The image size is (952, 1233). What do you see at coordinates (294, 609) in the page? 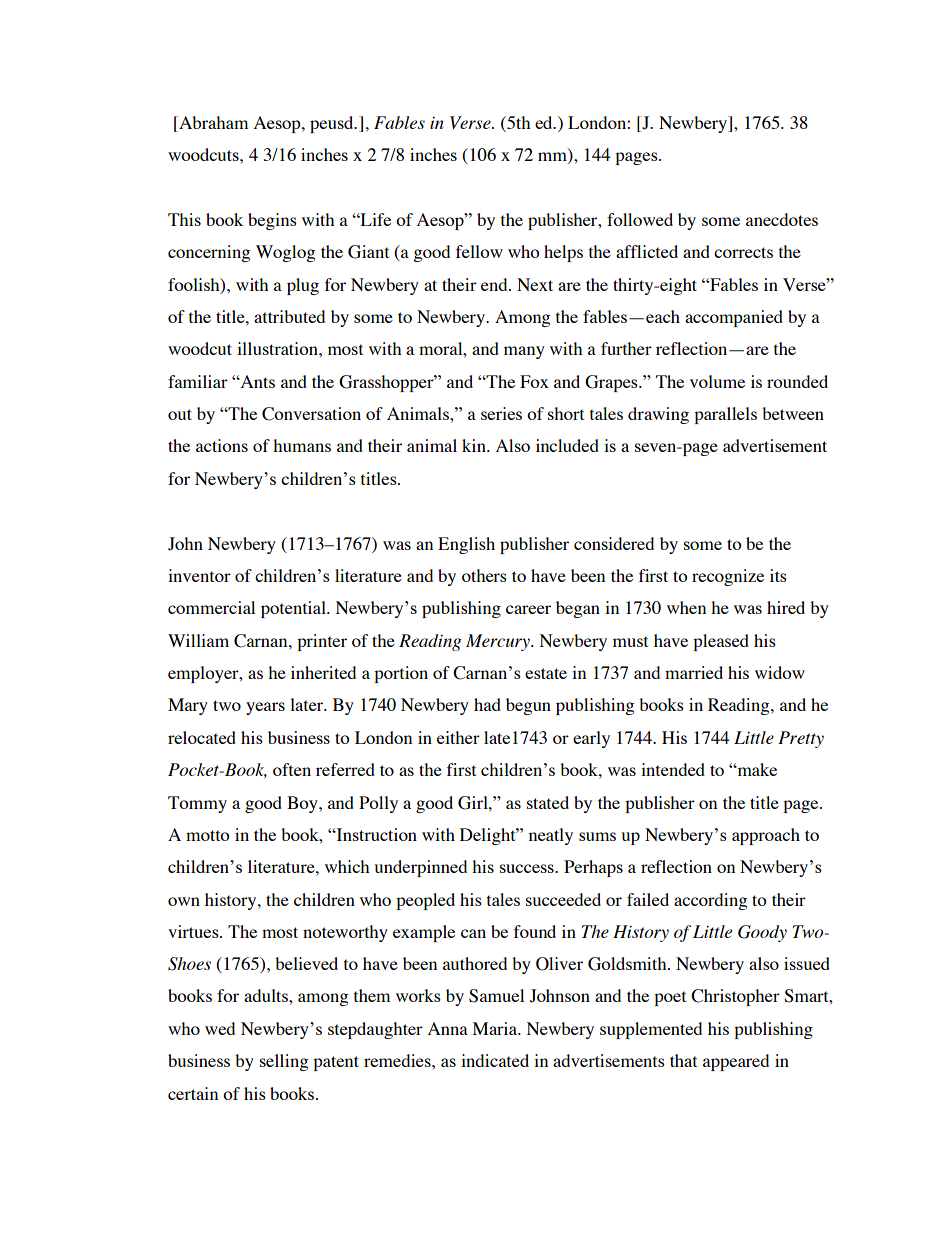
I see `potential` at bounding box center [294, 609].
